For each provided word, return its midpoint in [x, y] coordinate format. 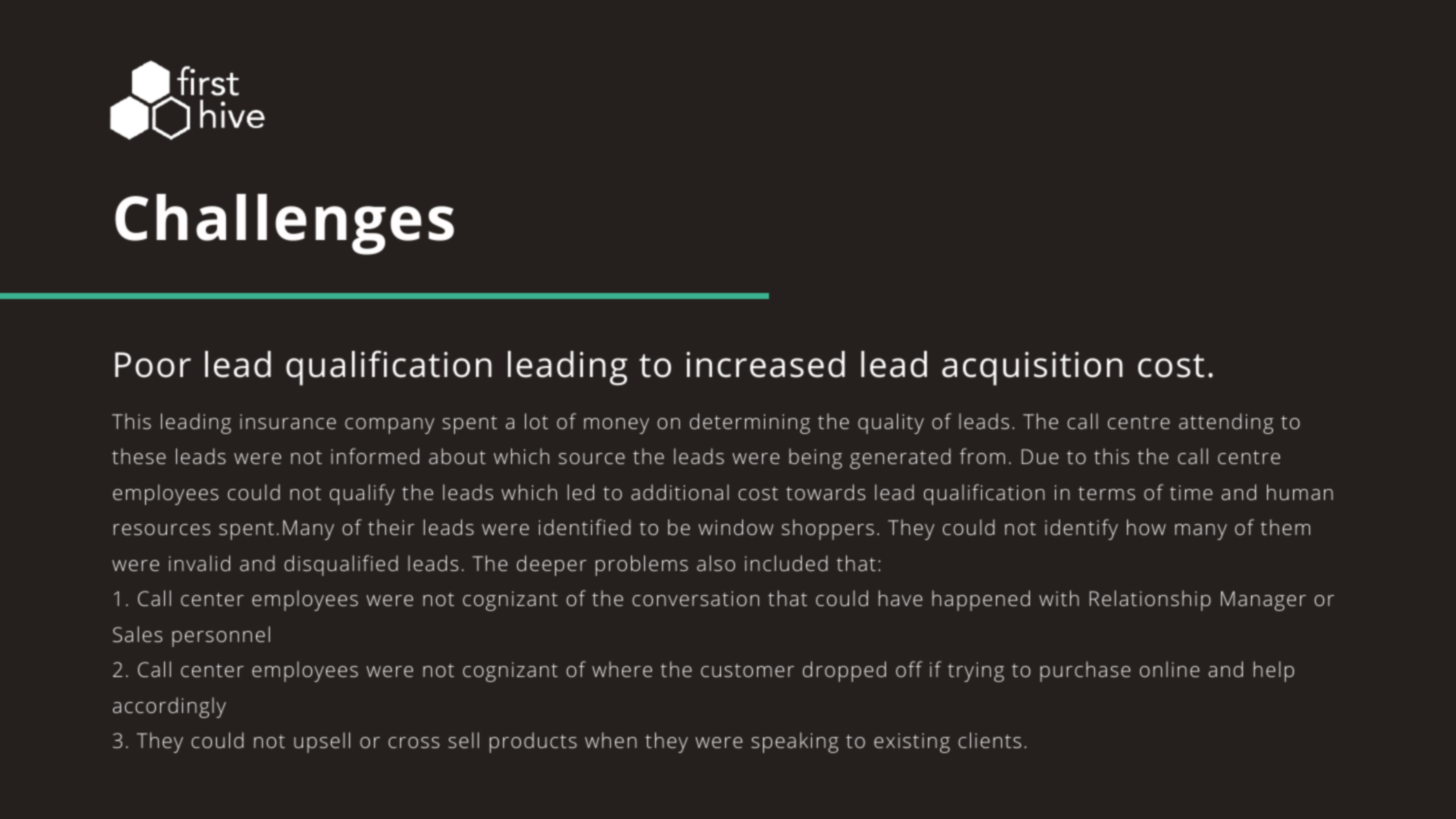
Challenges [284, 224]
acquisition [1032, 369]
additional [680, 492]
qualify [362, 494]
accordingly [169, 707]
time [1191, 492]
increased [765, 364]
